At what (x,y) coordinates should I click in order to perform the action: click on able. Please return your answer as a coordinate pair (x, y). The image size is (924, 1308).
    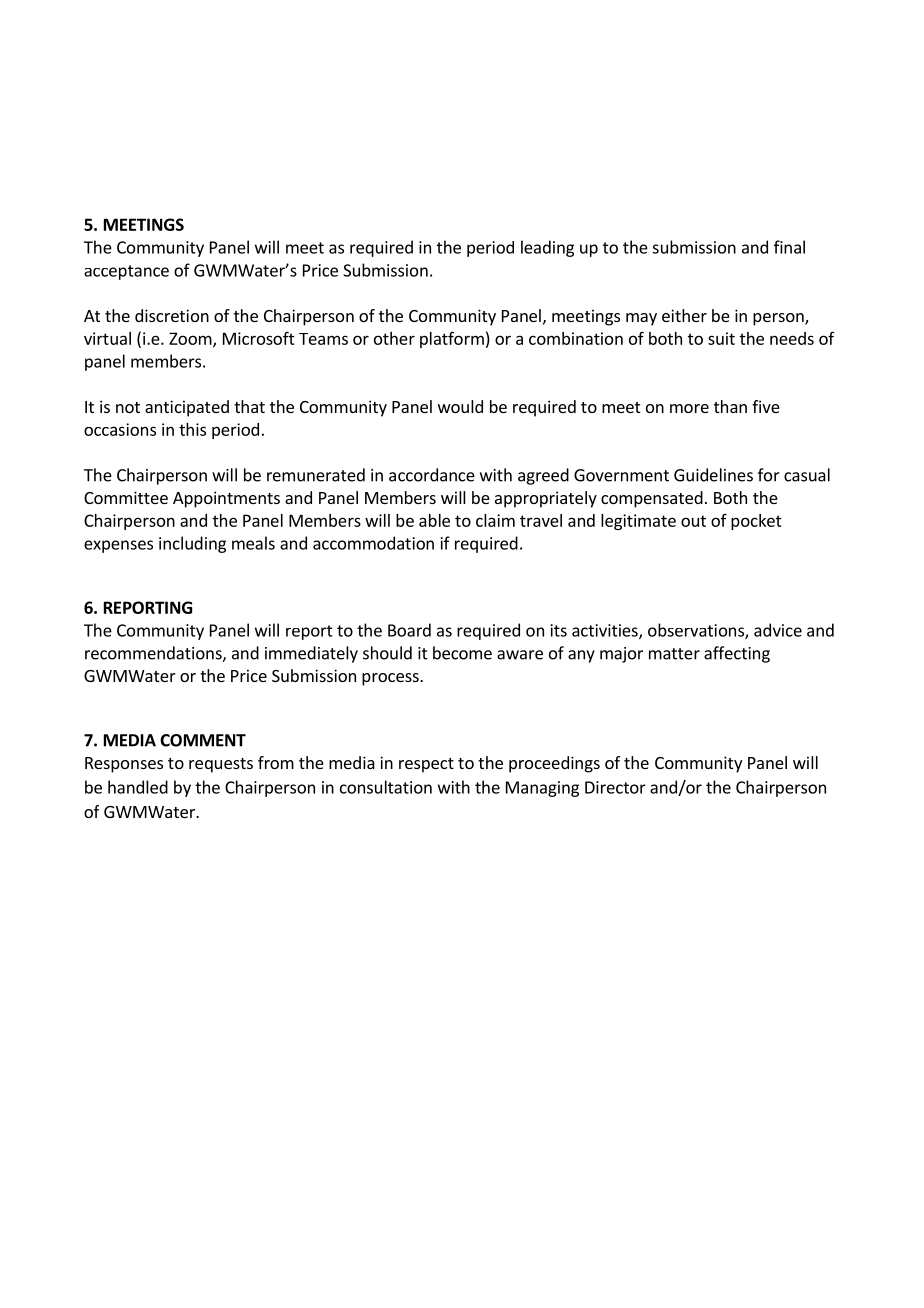
    Looking at the image, I should click on (434, 520).
